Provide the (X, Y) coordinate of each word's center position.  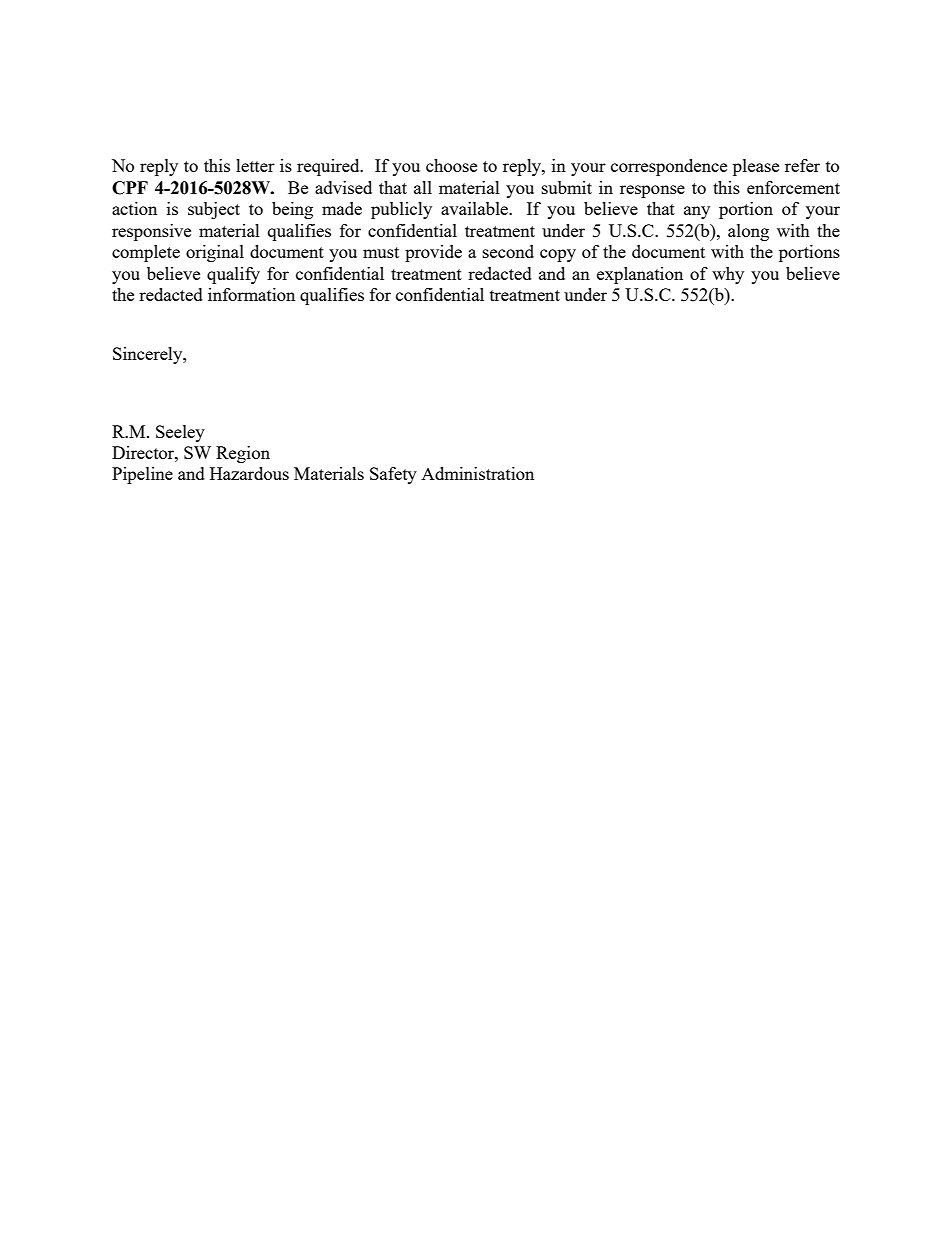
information (251, 294)
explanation (640, 275)
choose (451, 165)
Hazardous (249, 473)
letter (255, 165)
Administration (477, 473)
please (756, 167)
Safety (393, 475)
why (728, 275)
